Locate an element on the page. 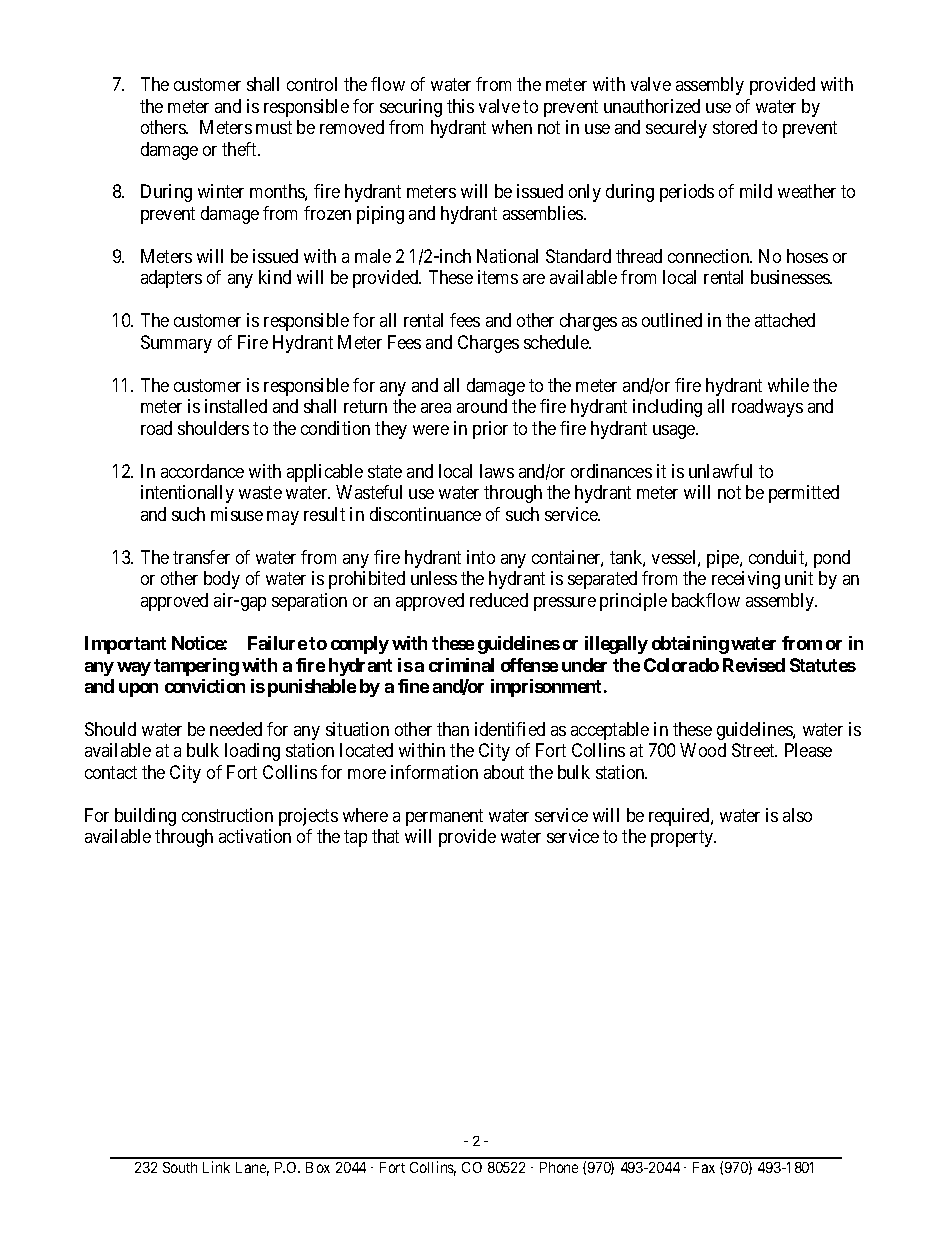 This document has width=952, height=1233. stored is located at coordinates (735, 127).
